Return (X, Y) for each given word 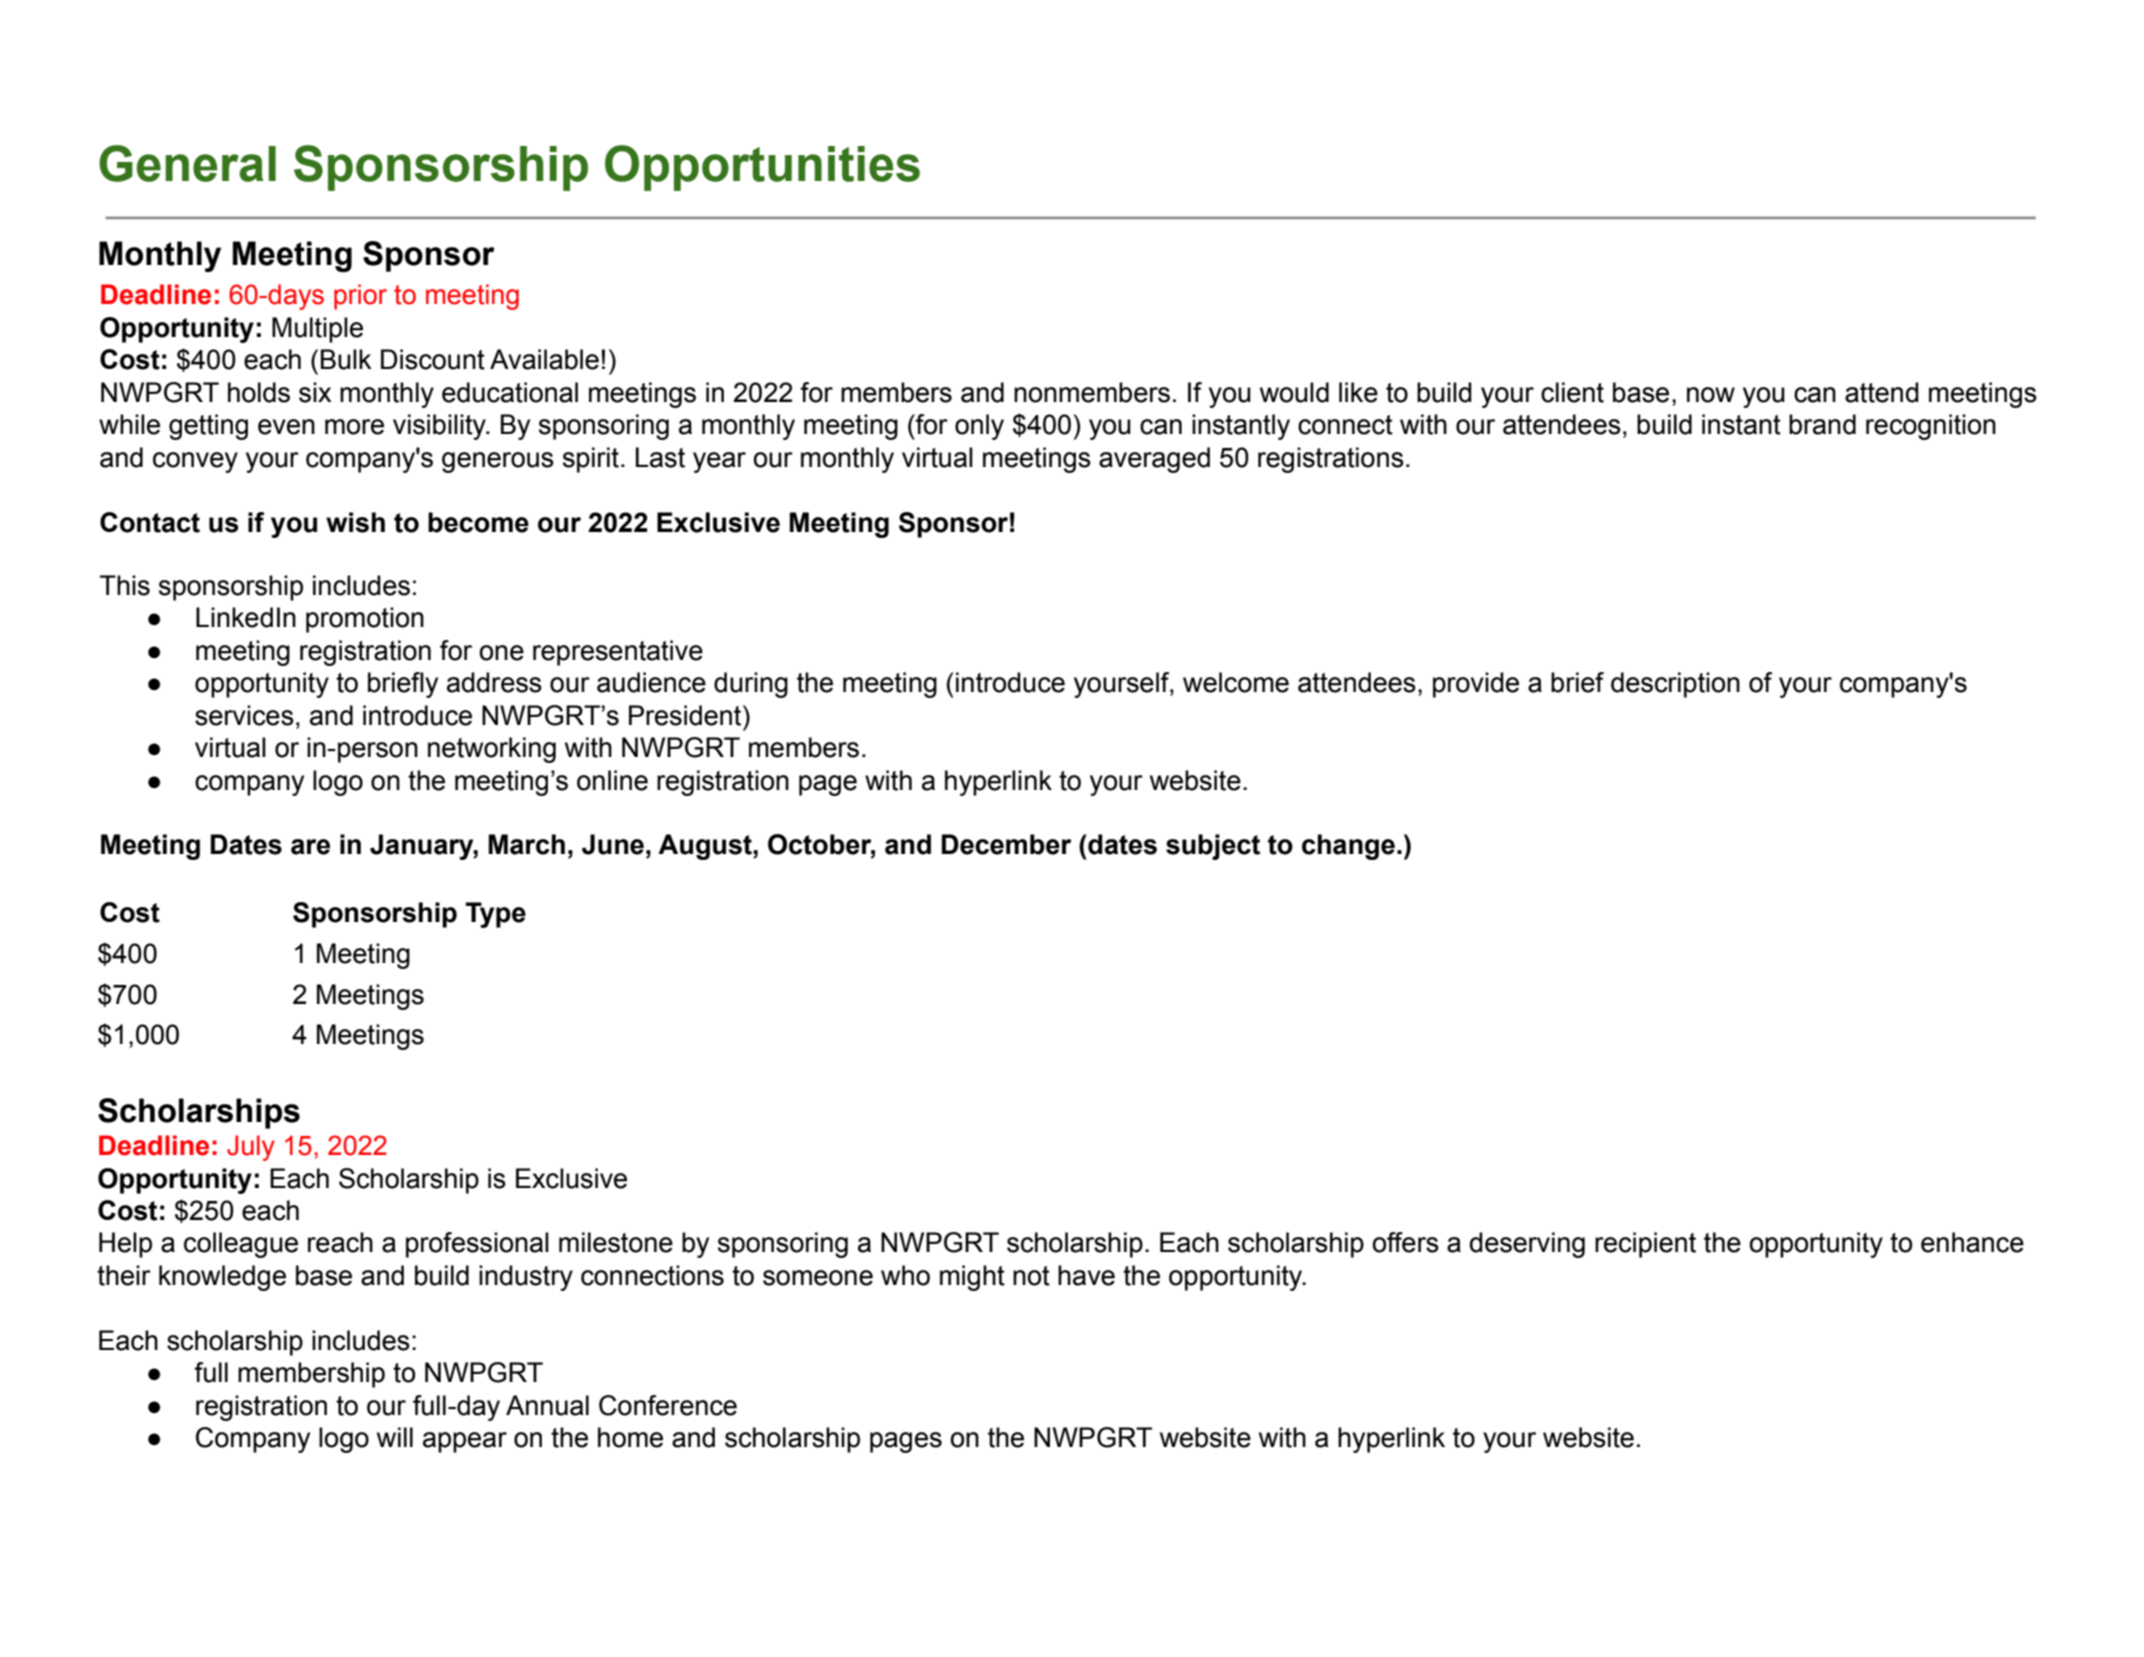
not (1031, 1276)
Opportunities (762, 168)
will (395, 1437)
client (1572, 392)
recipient (1645, 1245)
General (187, 163)
